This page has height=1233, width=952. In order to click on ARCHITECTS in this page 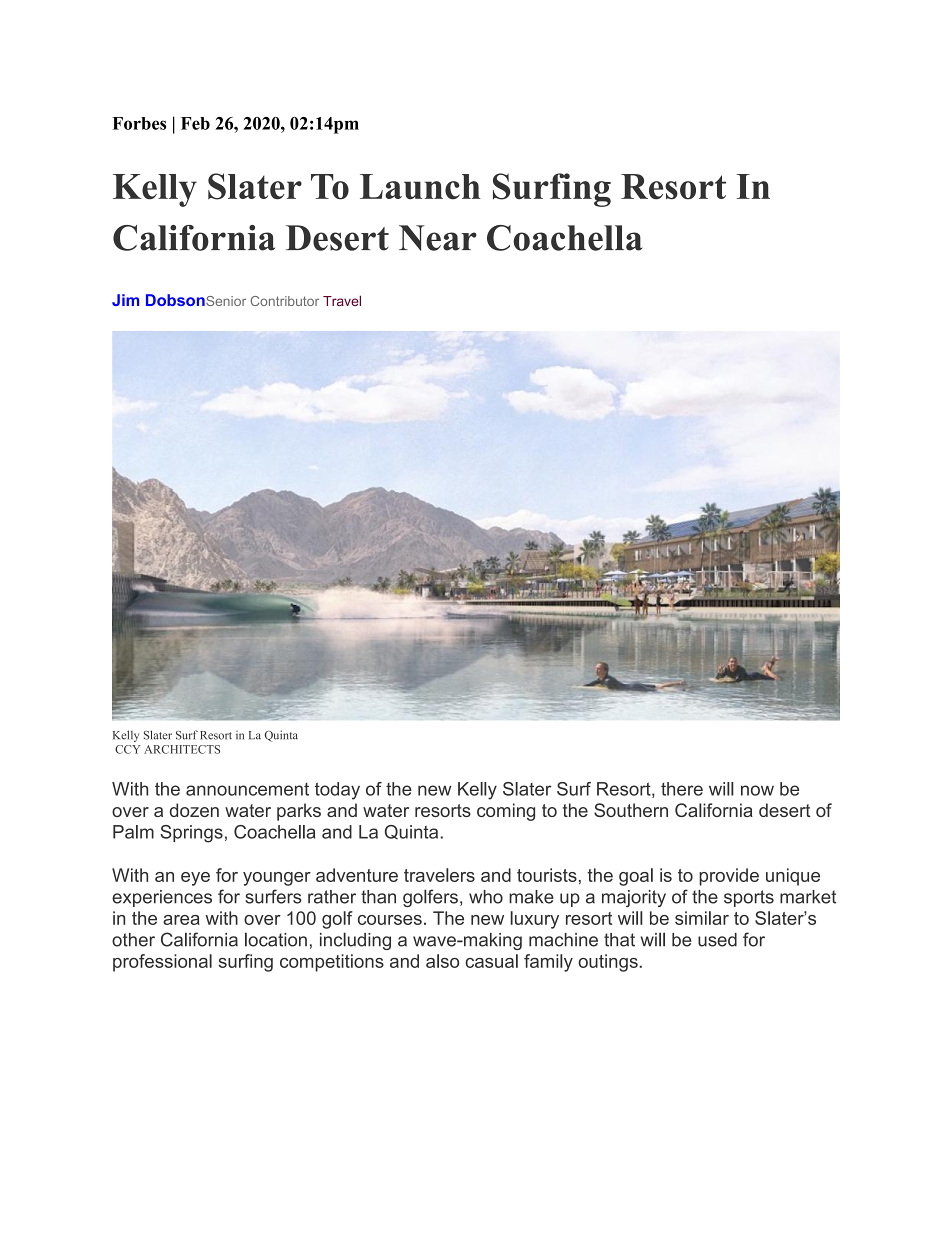, I will do `click(182, 749)`.
